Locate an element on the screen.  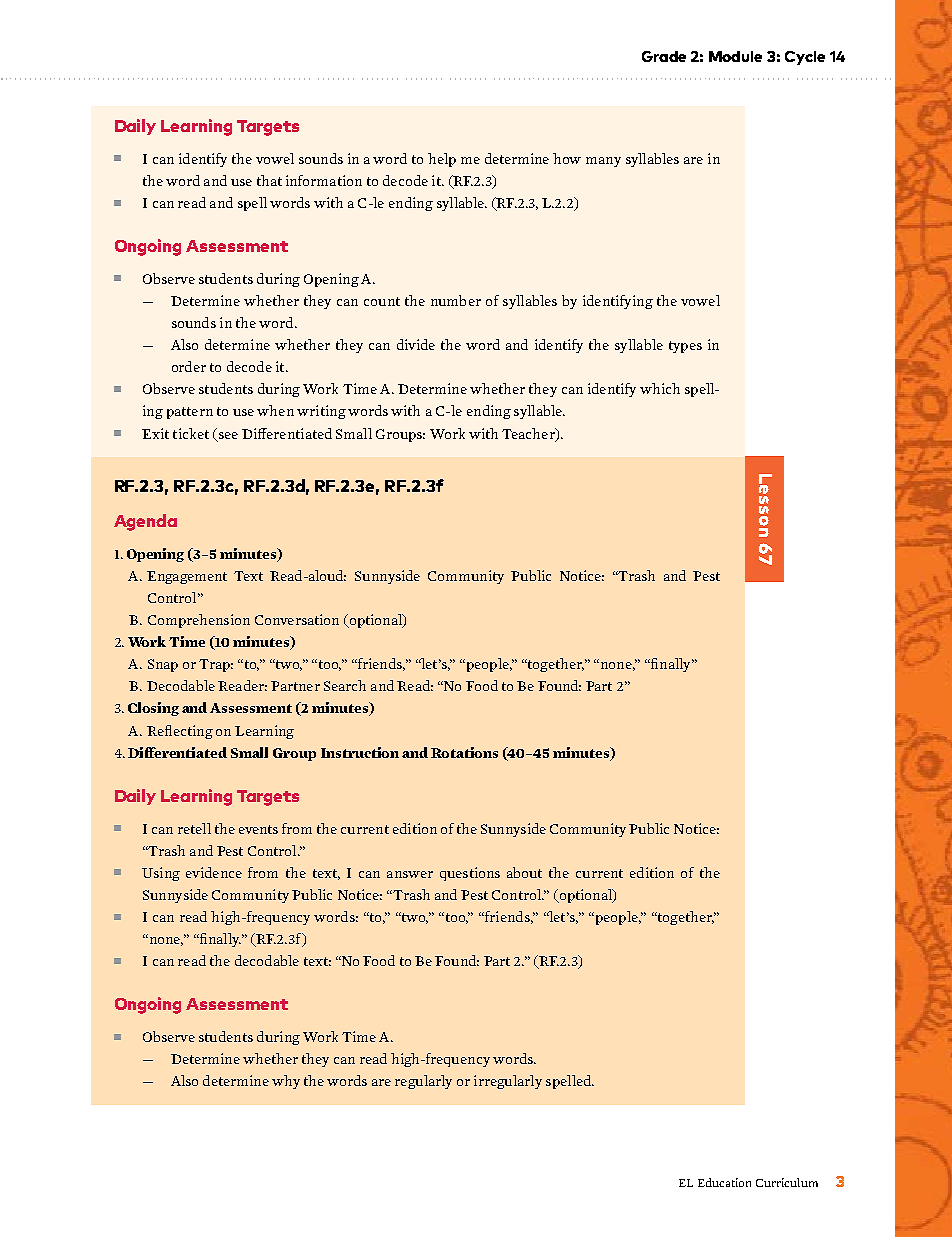
that is located at coordinates (269, 180).
